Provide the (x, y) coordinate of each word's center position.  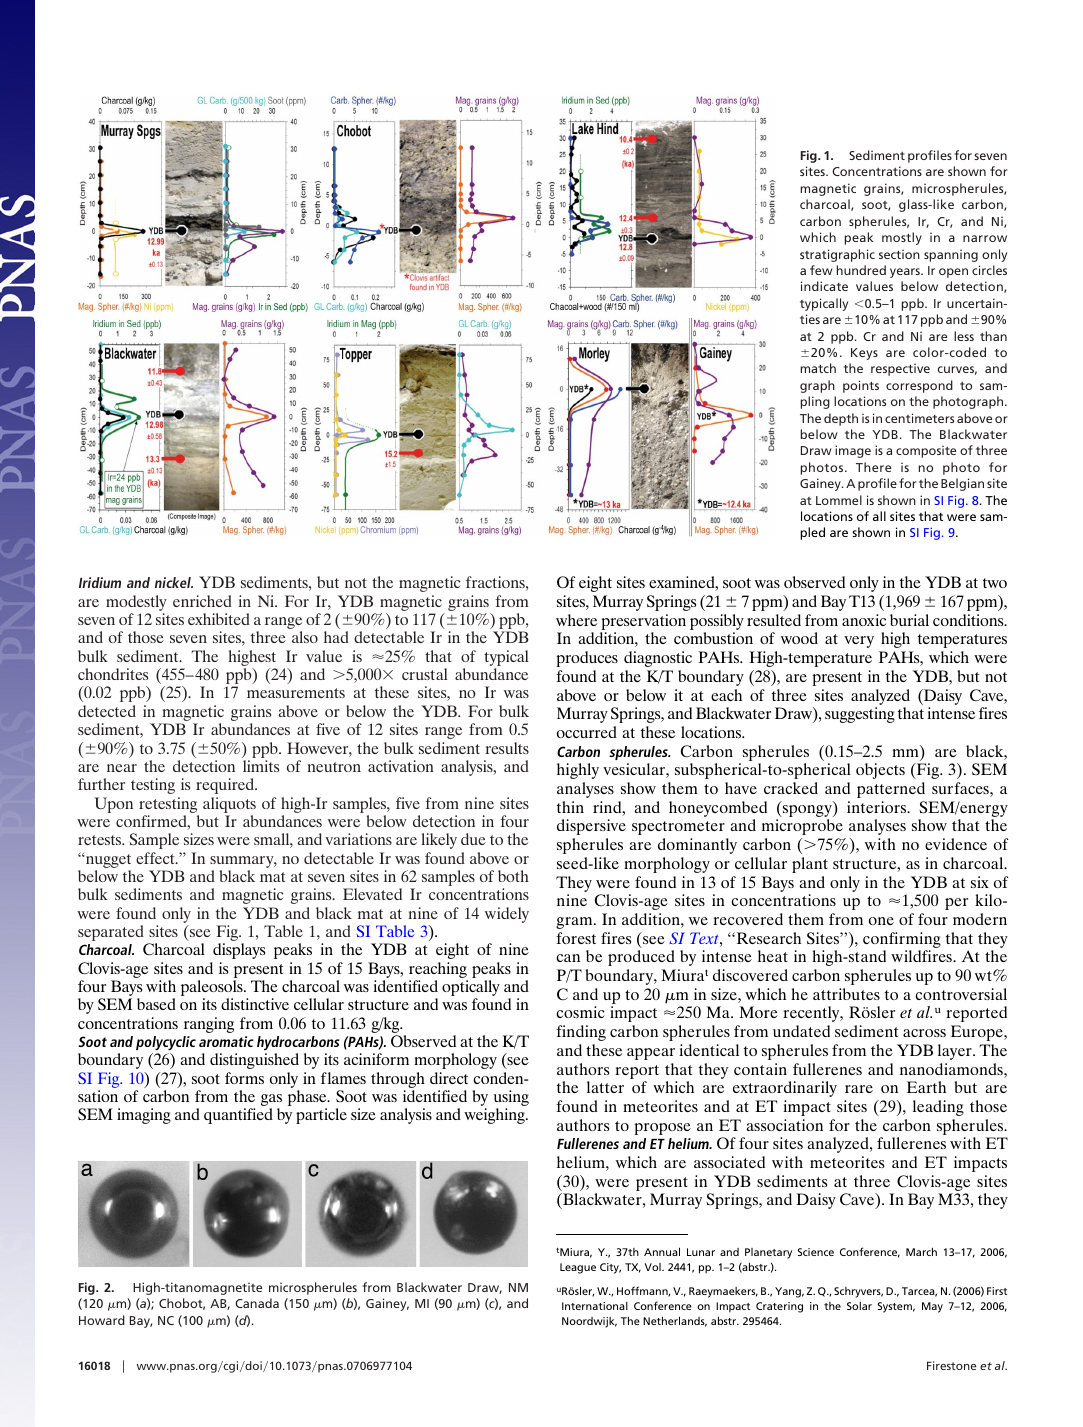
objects (880, 771)
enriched (202, 601)
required (226, 786)
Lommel (839, 500)
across (924, 1033)
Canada (257, 1303)
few (821, 270)
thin (570, 807)
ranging (209, 1025)
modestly (136, 604)
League (578, 1268)
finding (581, 1033)
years (906, 273)
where (576, 620)
